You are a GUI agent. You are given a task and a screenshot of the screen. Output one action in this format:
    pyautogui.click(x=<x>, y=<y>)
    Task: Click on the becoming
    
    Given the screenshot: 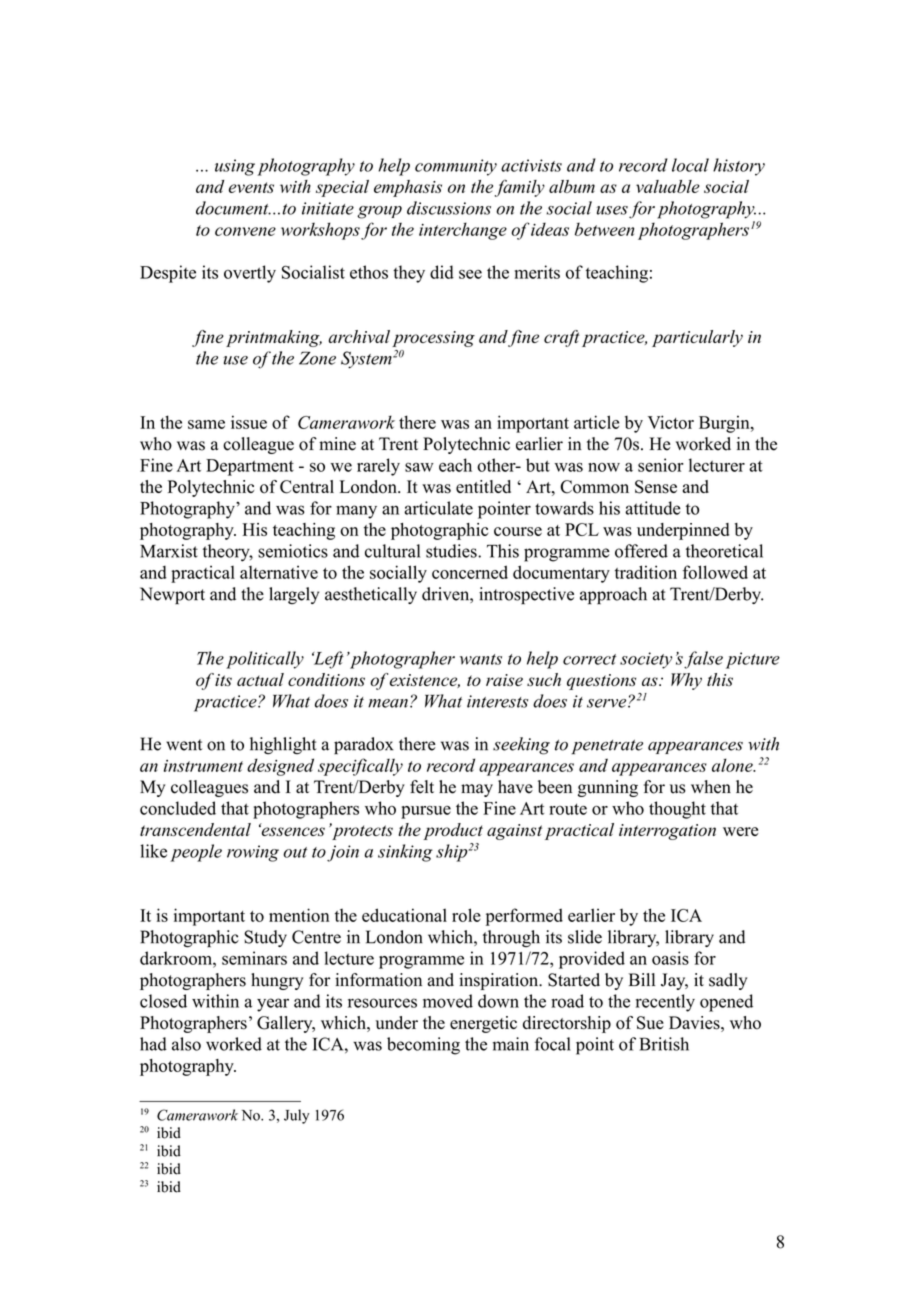 What is the action you would take?
    pyautogui.click(x=423, y=1046)
